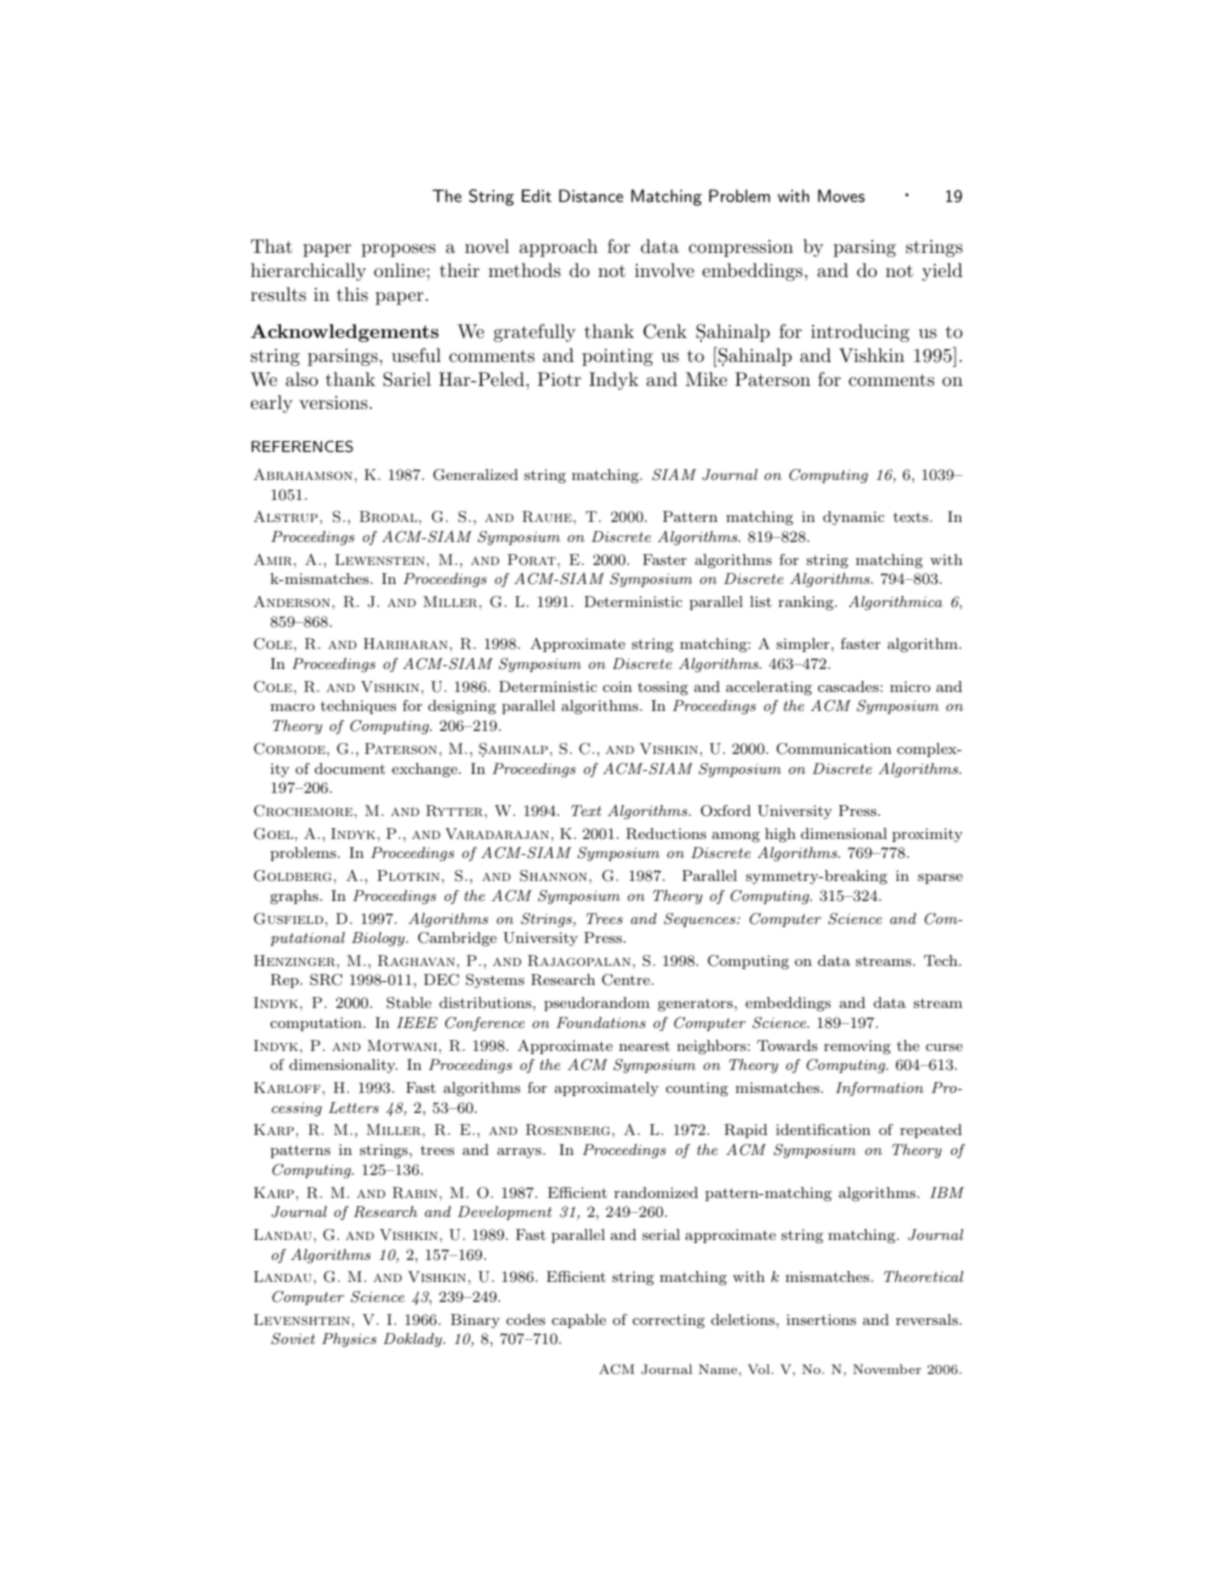  What do you see at coordinates (475, 475) in the page?
I see `Generalized` at bounding box center [475, 475].
